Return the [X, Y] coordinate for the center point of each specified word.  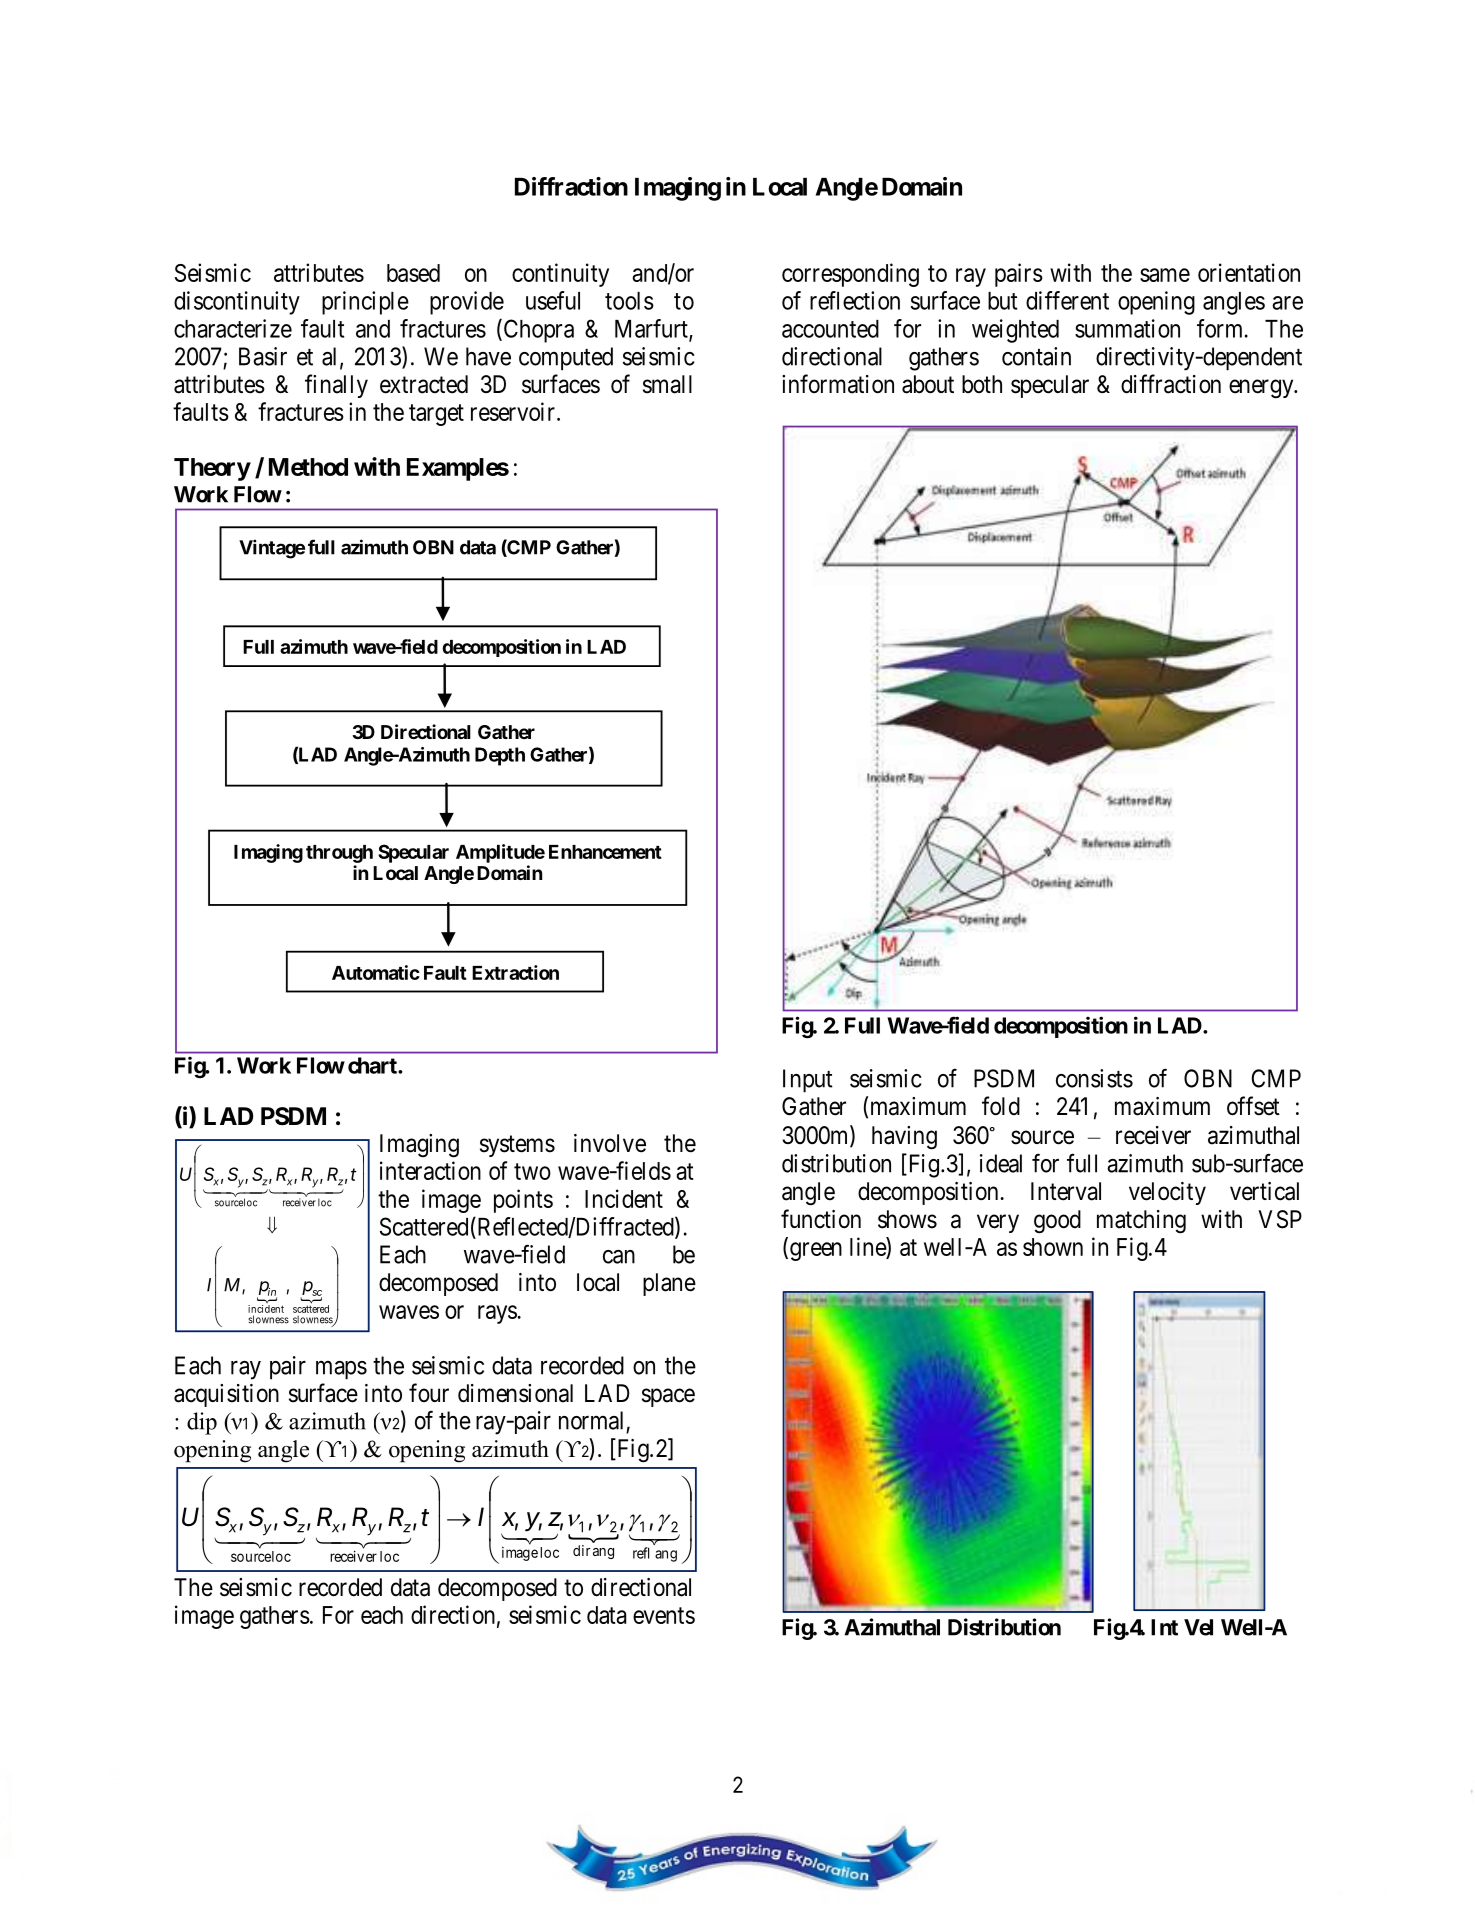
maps [341, 1370]
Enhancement [605, 852]
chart [373, 1065]
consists [1094, 1078]
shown [1053, 1247]
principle [365, 303]
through [339, 854]
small [667, 384]
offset [1253, 1106]
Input [808, 1081]
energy [1262, 389]
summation [1127, 328]
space [668, 1397]
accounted [830, 329]
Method [308, 467]
